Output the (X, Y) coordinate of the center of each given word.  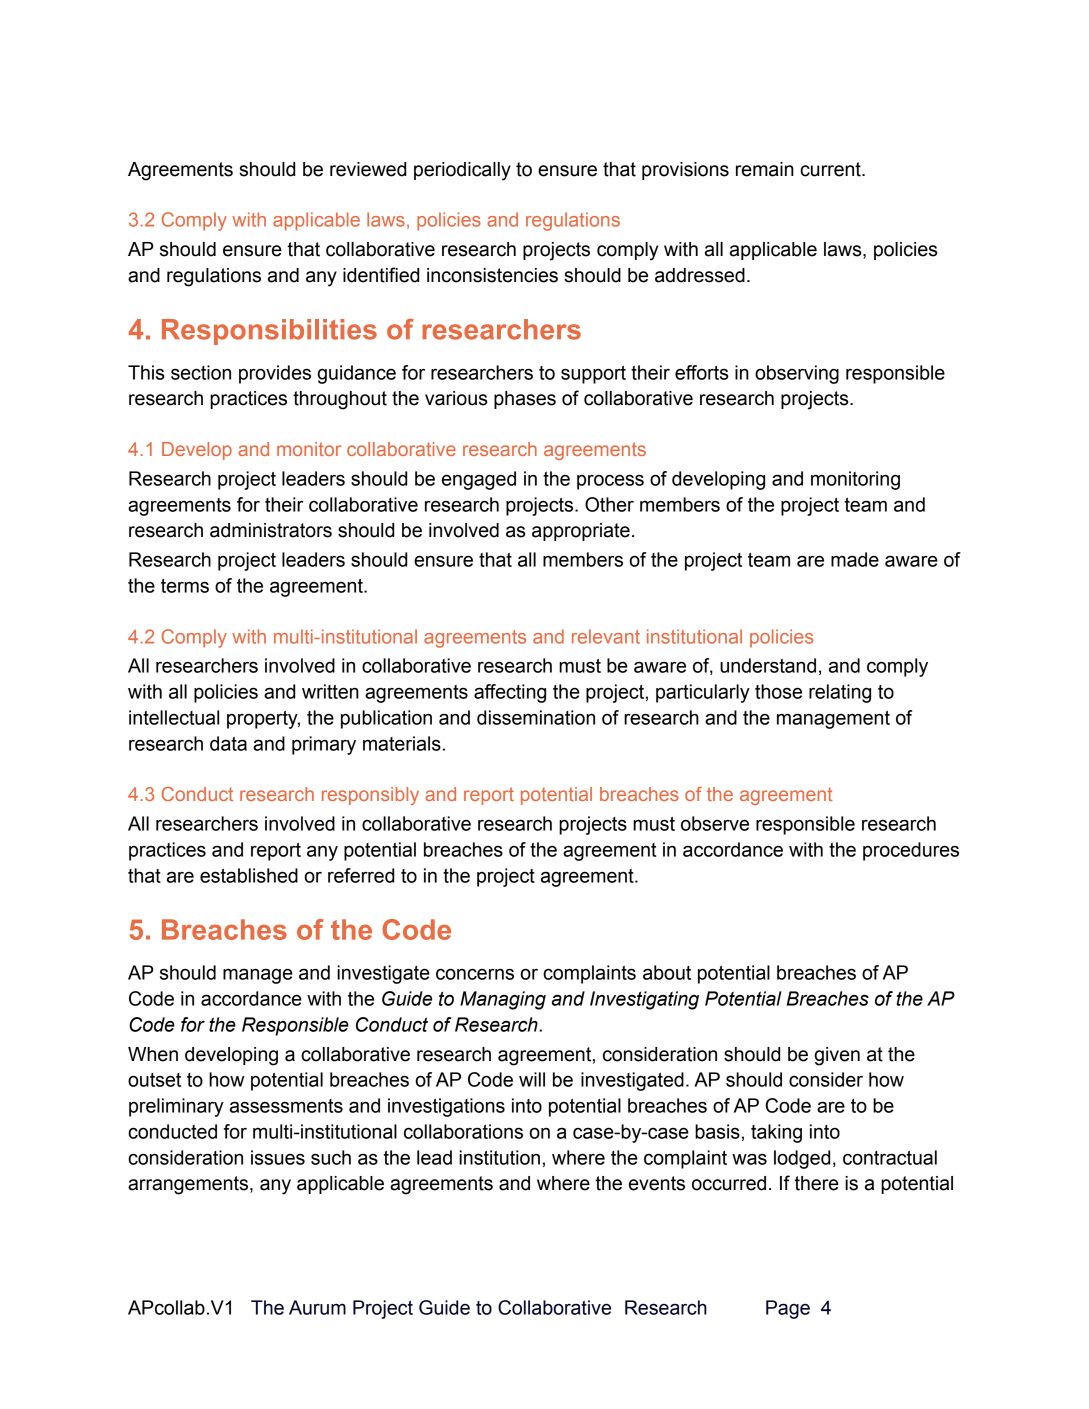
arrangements (189, 1185)
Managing (503, 1000)
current (831, 169)
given (837, 1056)
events (657, 1183)
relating (840, 693)
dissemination (536, 717)
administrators (271, 530)
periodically (462, 171)
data (228, 743)
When (153, 1054)
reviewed (368, 169)
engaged (479, 480)
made (855, 559)
